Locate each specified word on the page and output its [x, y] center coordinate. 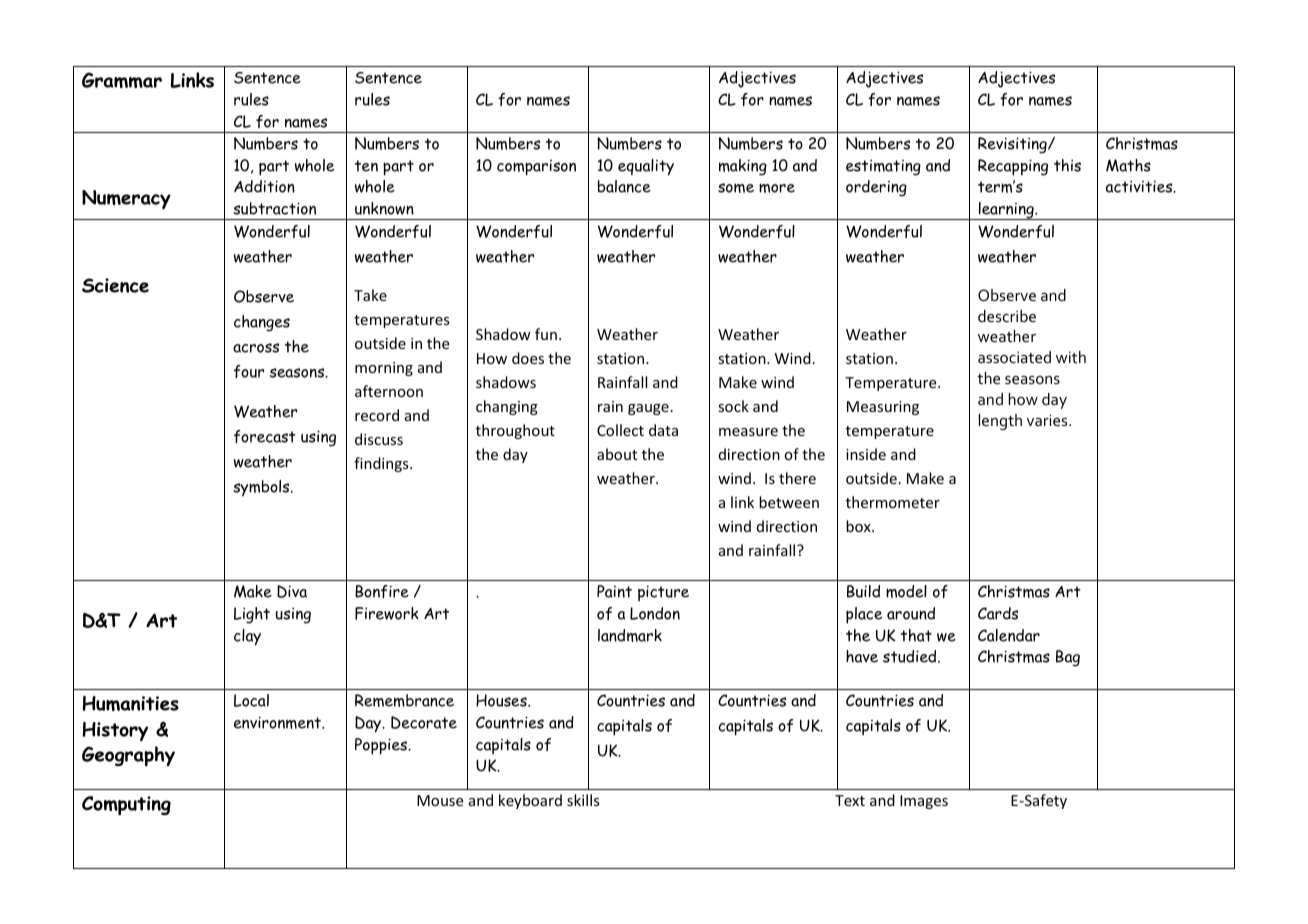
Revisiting [1013, 145]
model [906, 591]
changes [262, 323]
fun [546, 334]
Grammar [122, 80]
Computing [126, 806]
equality [646, 167]
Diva [292, 591]
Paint [614, 591]
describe [1007, 316]
